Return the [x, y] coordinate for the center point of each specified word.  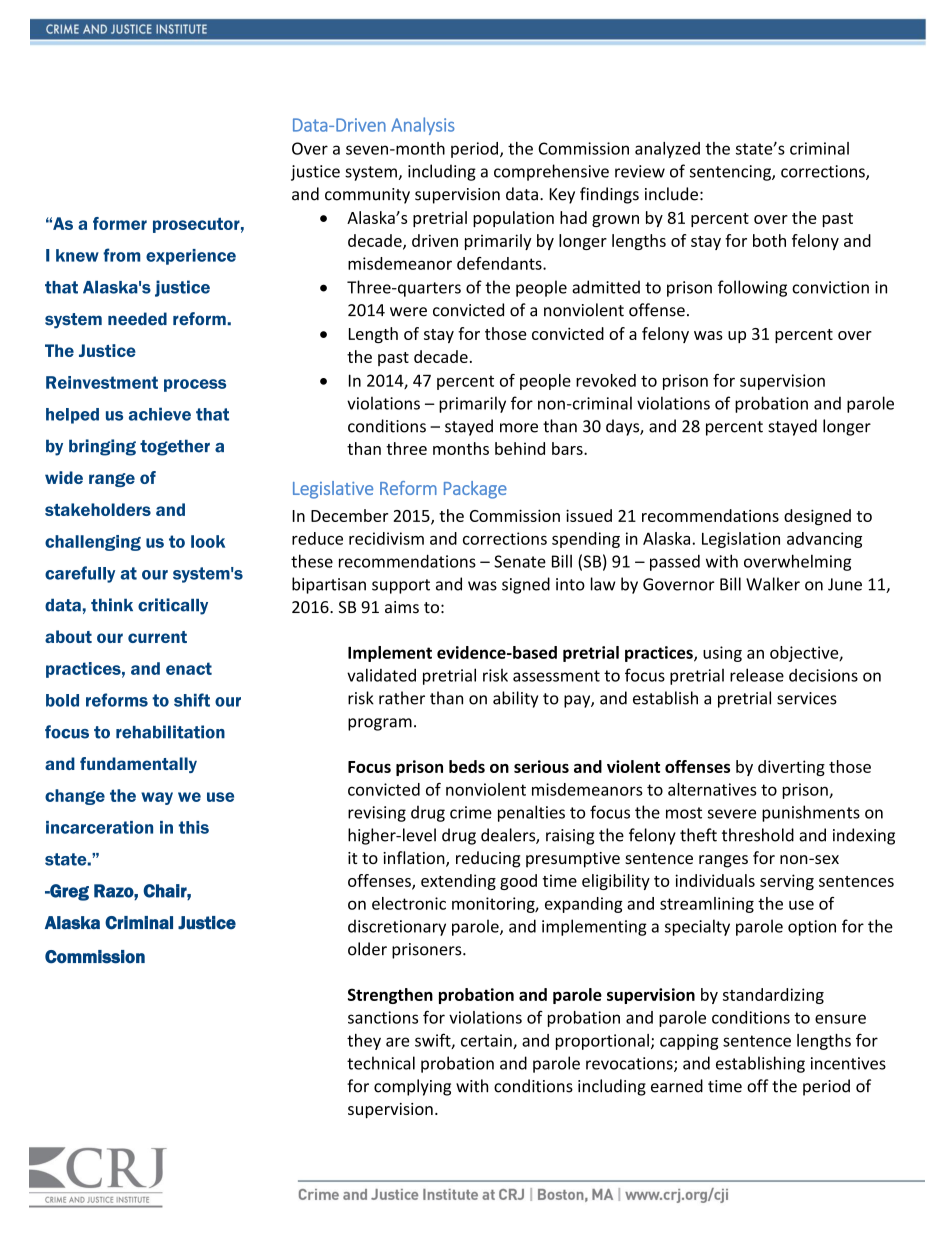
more [519, 428]
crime [471, 812]
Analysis [423, 126]
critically [173, 606]
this [194, 827]
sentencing [731, 173]
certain [487, 1041]
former [120, 223]
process [195, 385]
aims [402, 607]
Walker [773, 584]
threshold [758, 835]
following [752, 288]
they [364, 1042]
